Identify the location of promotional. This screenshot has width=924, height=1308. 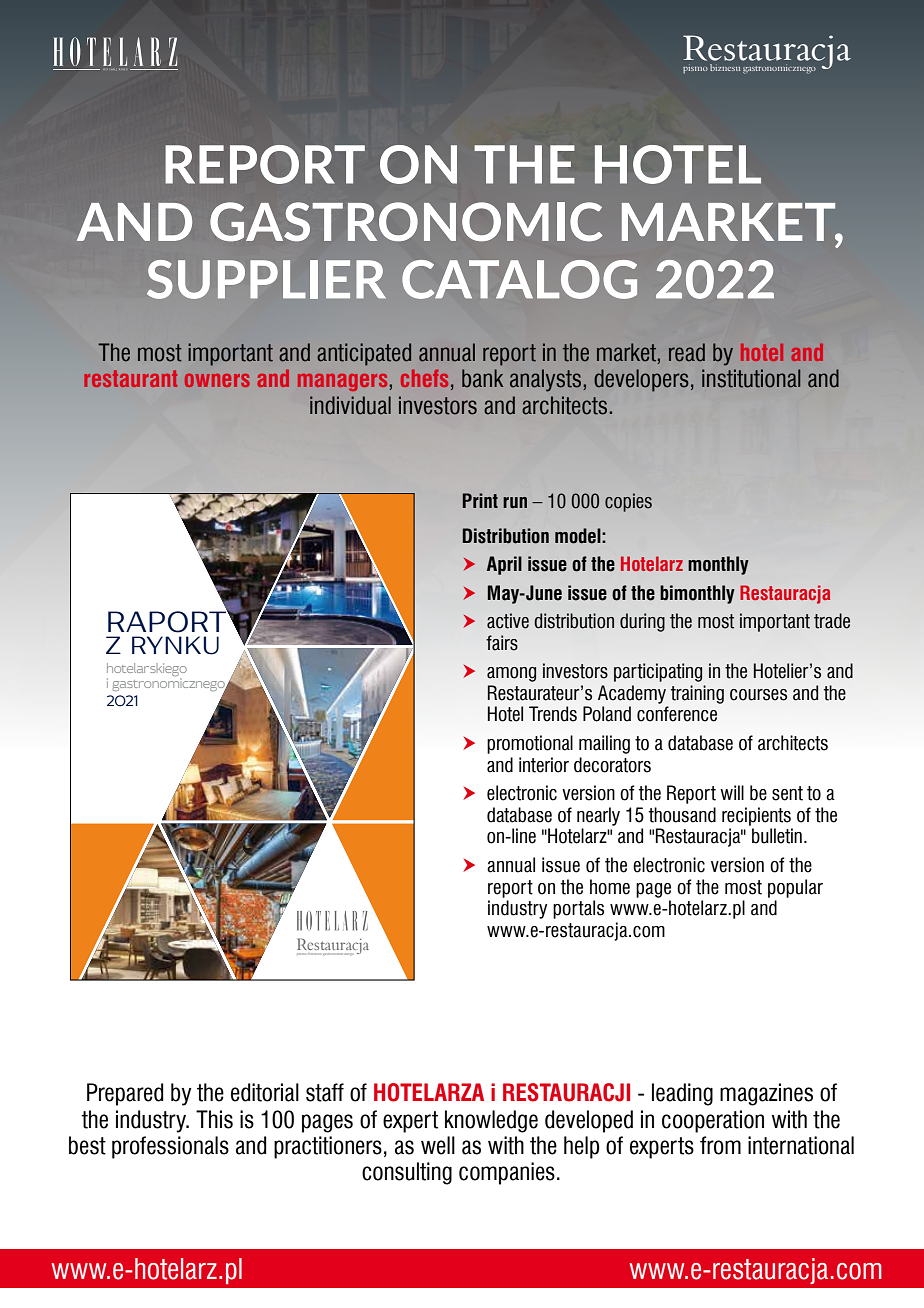
(530, 744).
